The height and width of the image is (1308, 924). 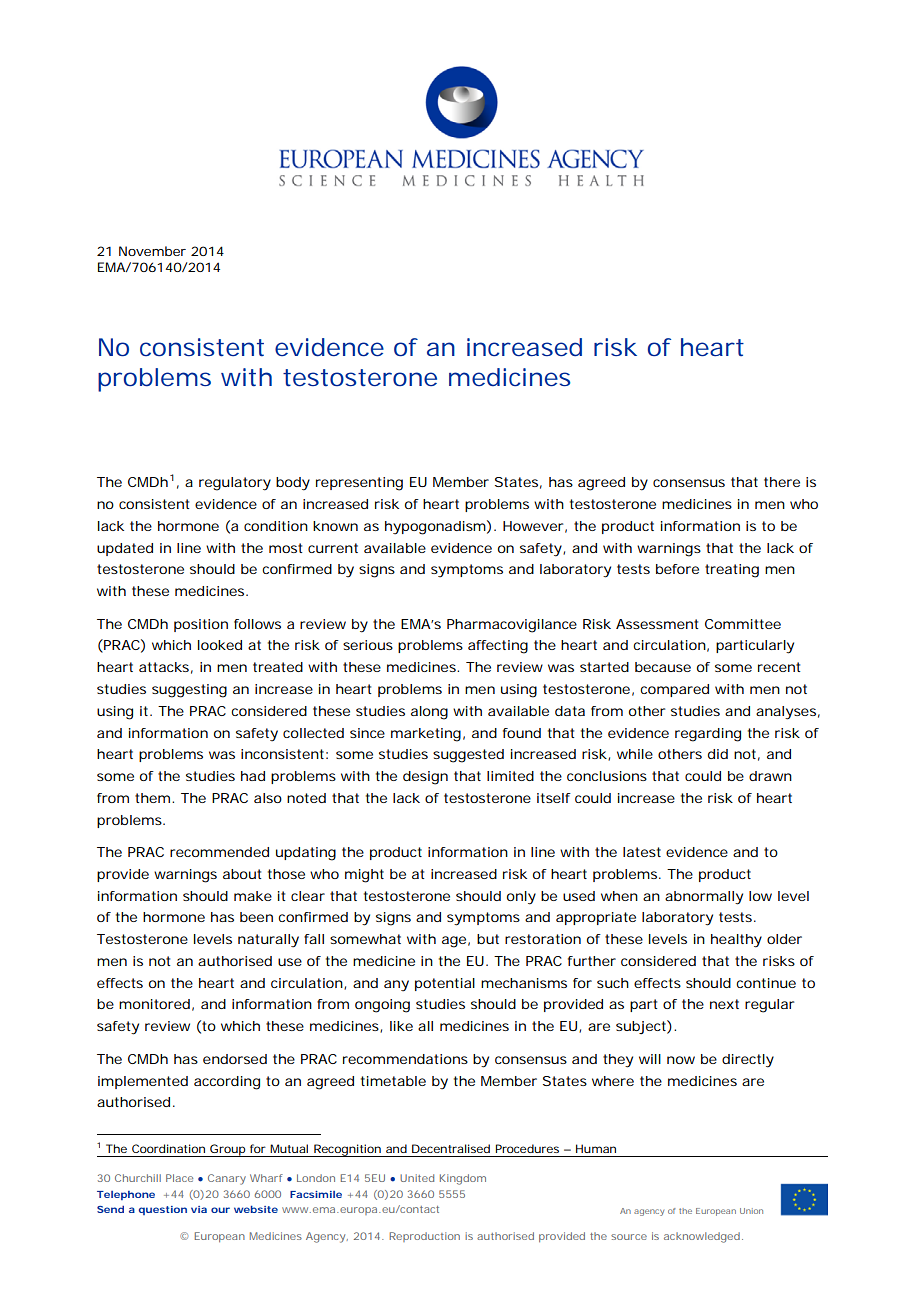 What do you see at coordinates (151, 798) in the image?
I see `them` at bounding box center [151, 798].
